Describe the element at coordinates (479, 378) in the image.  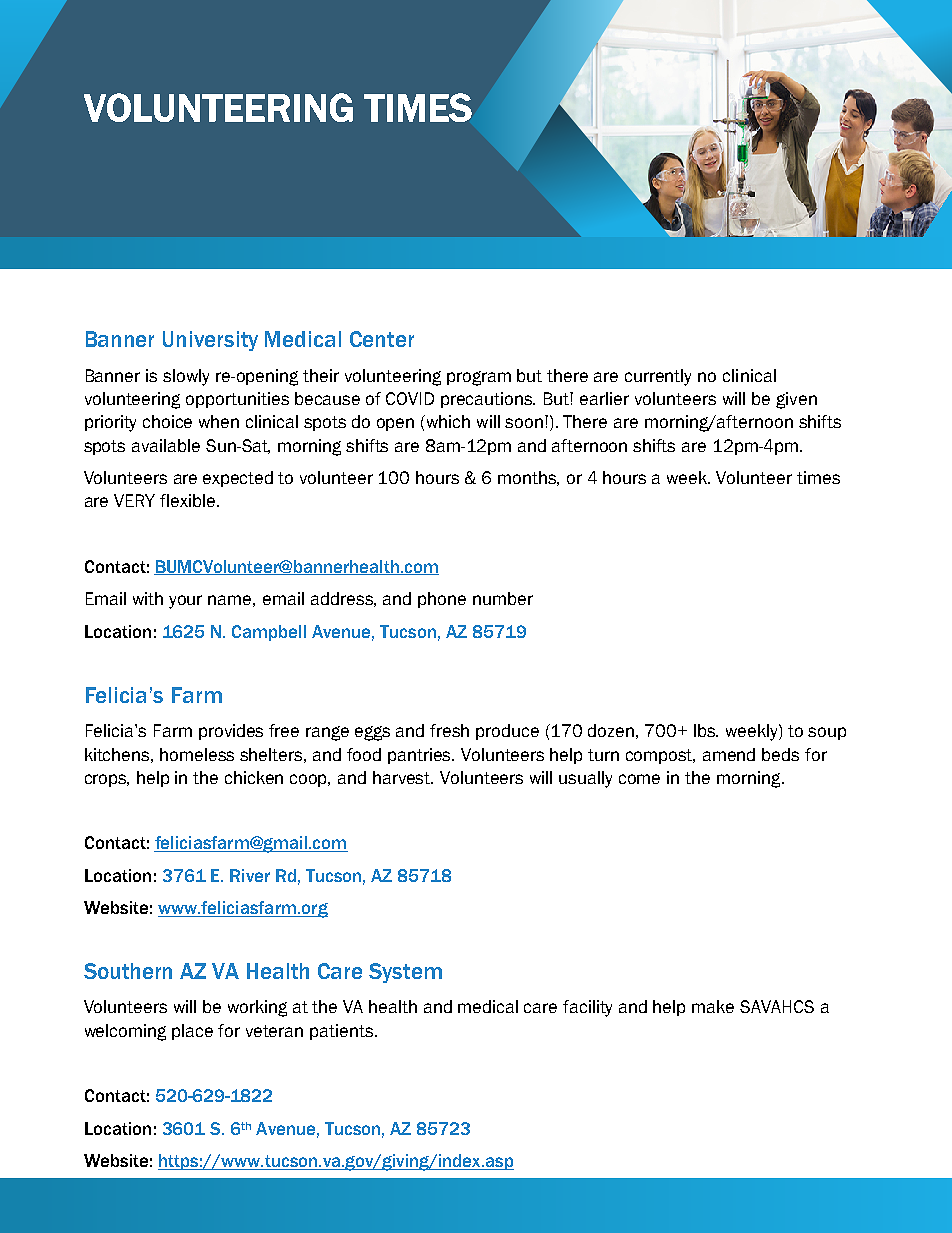
I see `program` at that location.
